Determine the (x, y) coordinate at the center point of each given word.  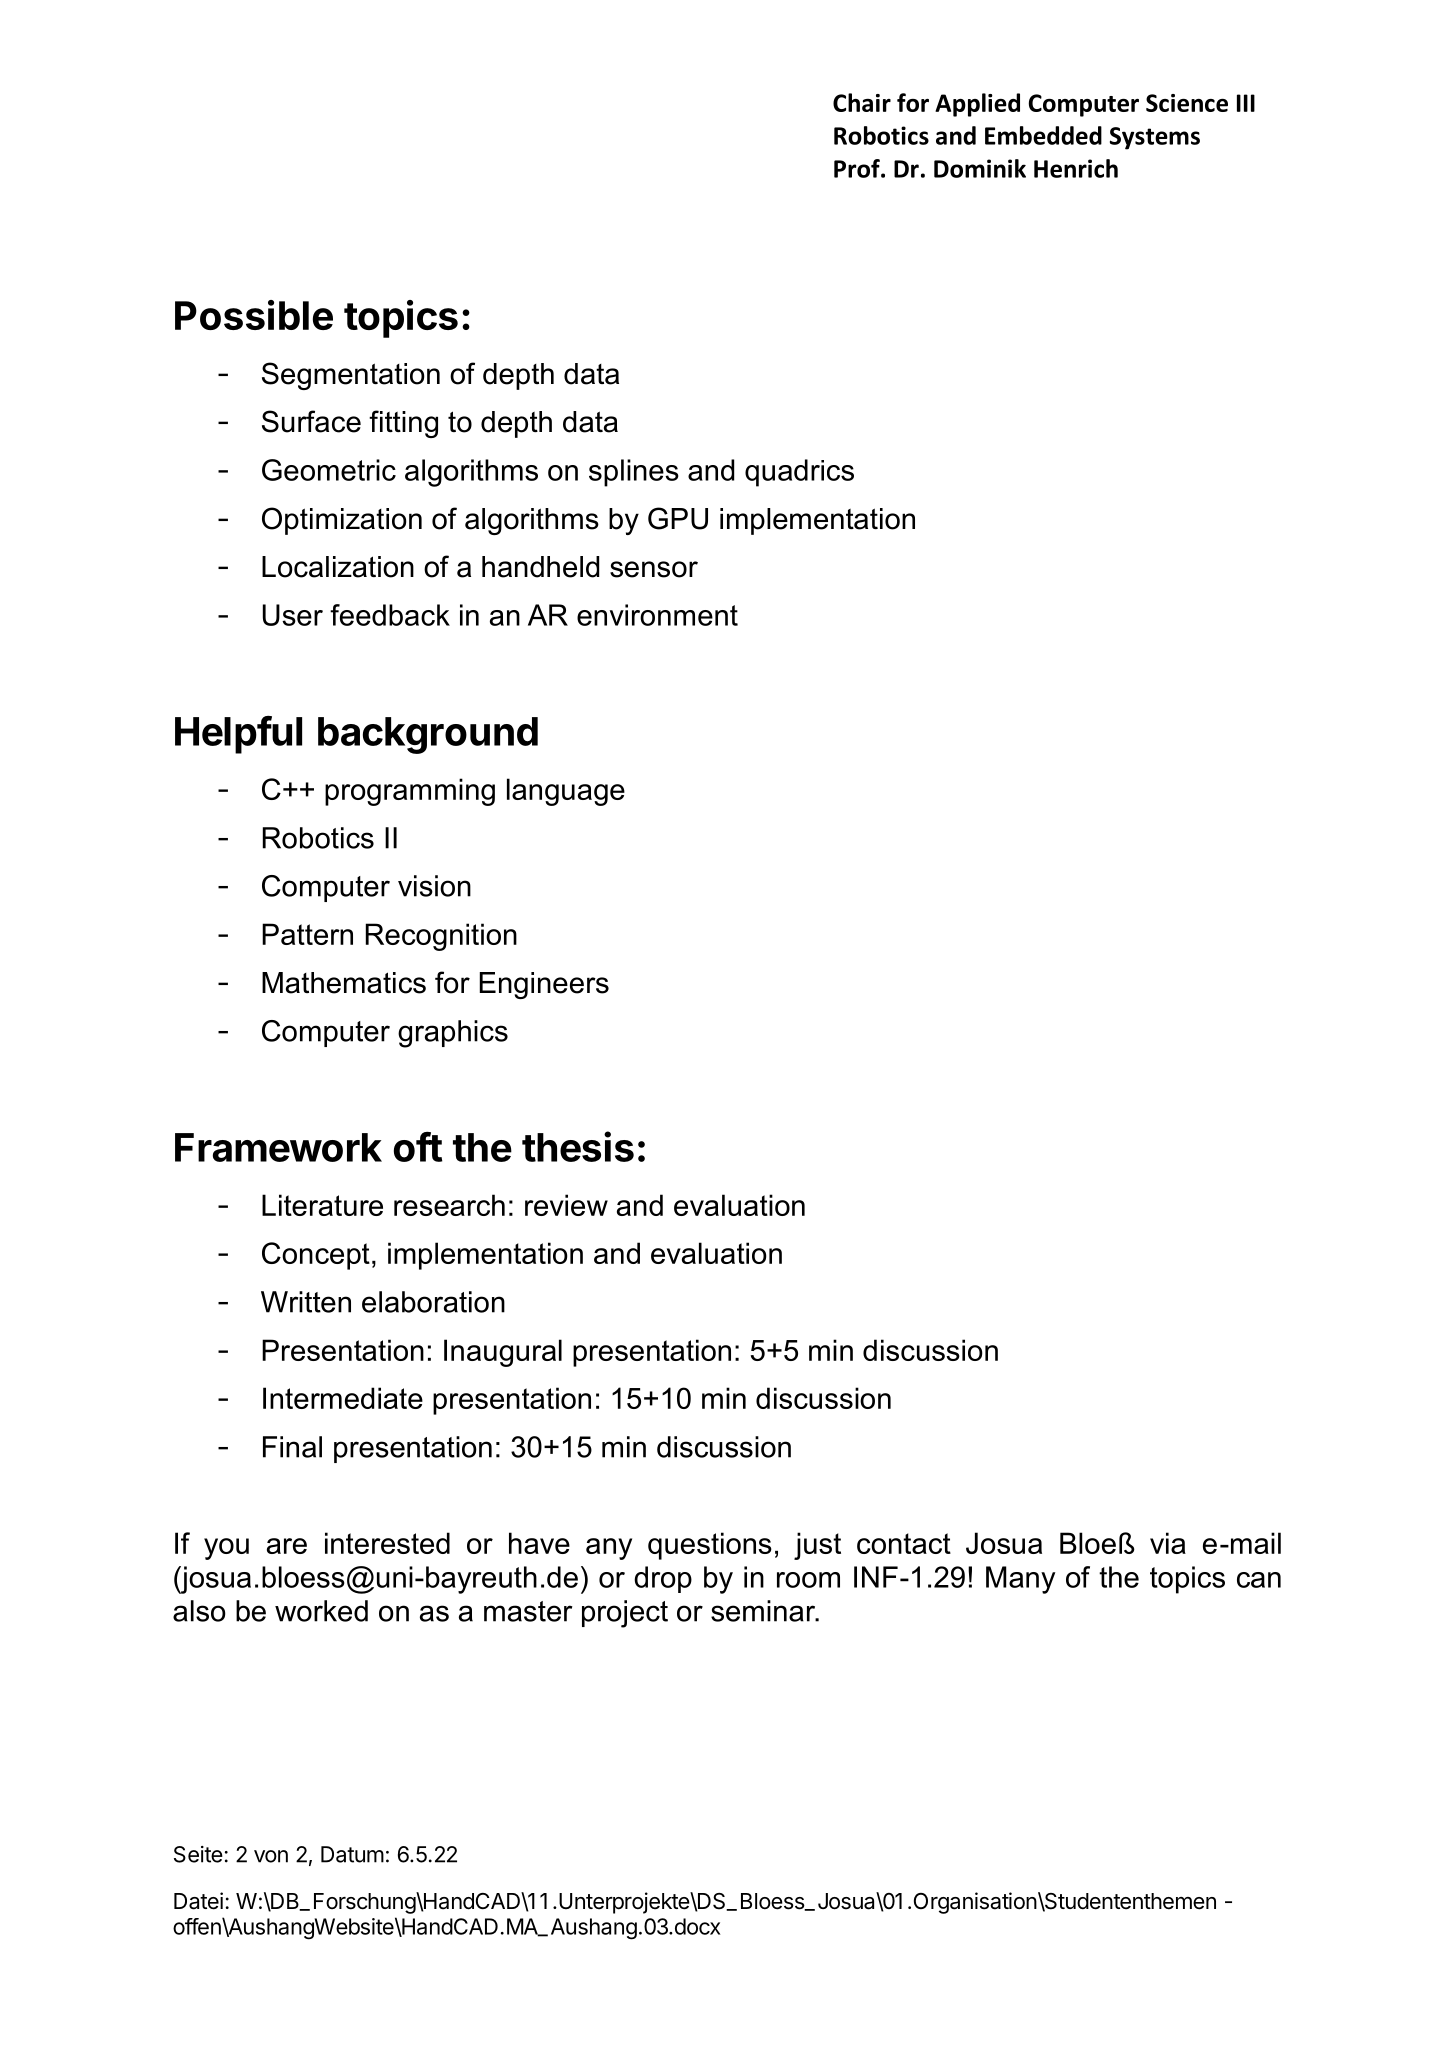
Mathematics (344, 983)
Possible (254, 315)
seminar (764, 1611)
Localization (338, 567)
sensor (654, 569)
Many (1021, 1580)
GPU (678, 518)
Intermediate (343, 1398)
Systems (1155, 138)
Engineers (544, 985)
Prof (858, 168)
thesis (578, 1146)
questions (710, 1546)
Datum (352, 1854)
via (1168, 1543)
